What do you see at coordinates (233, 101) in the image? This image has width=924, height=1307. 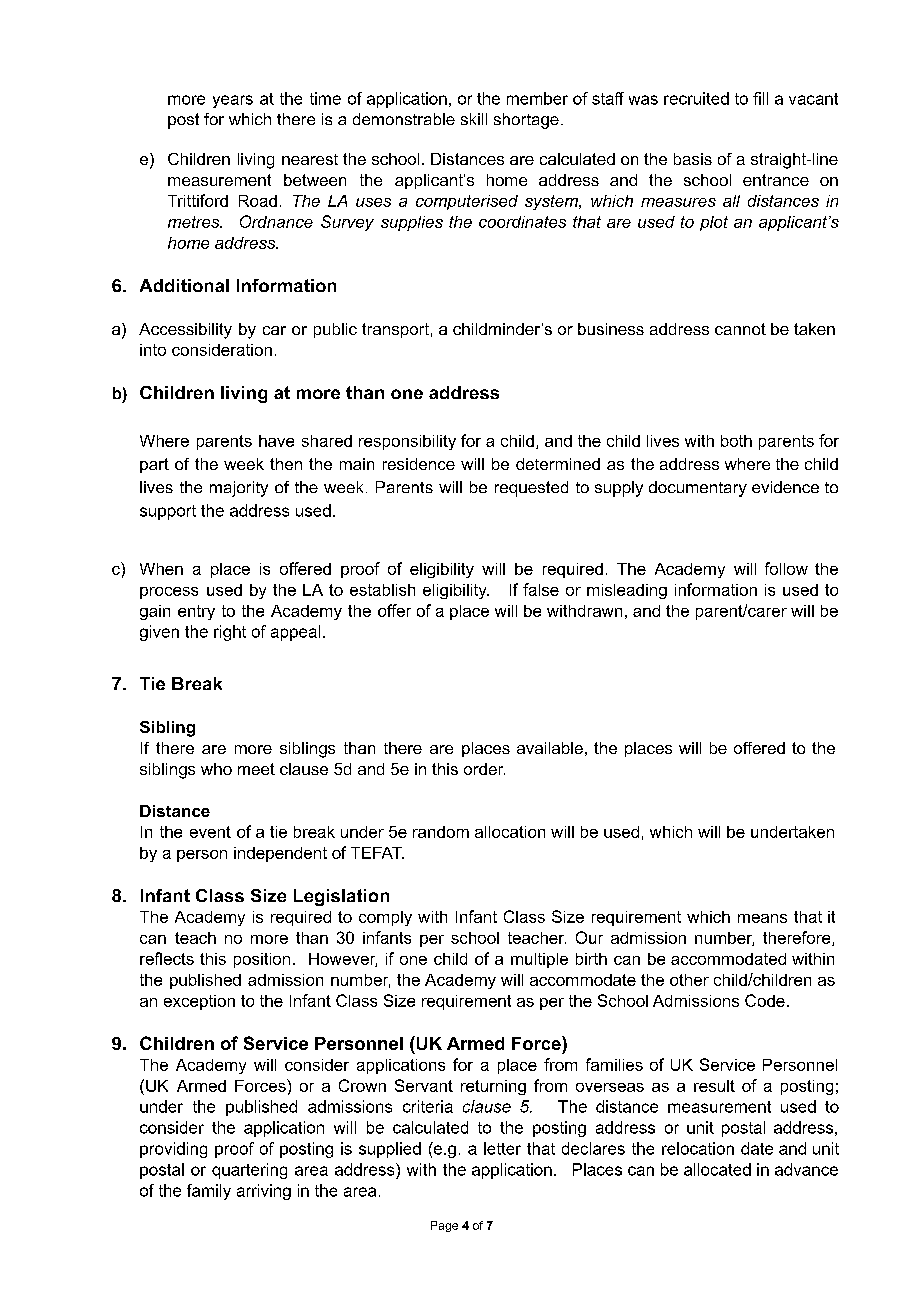 I see `years` at bounding box center [233, 101].
